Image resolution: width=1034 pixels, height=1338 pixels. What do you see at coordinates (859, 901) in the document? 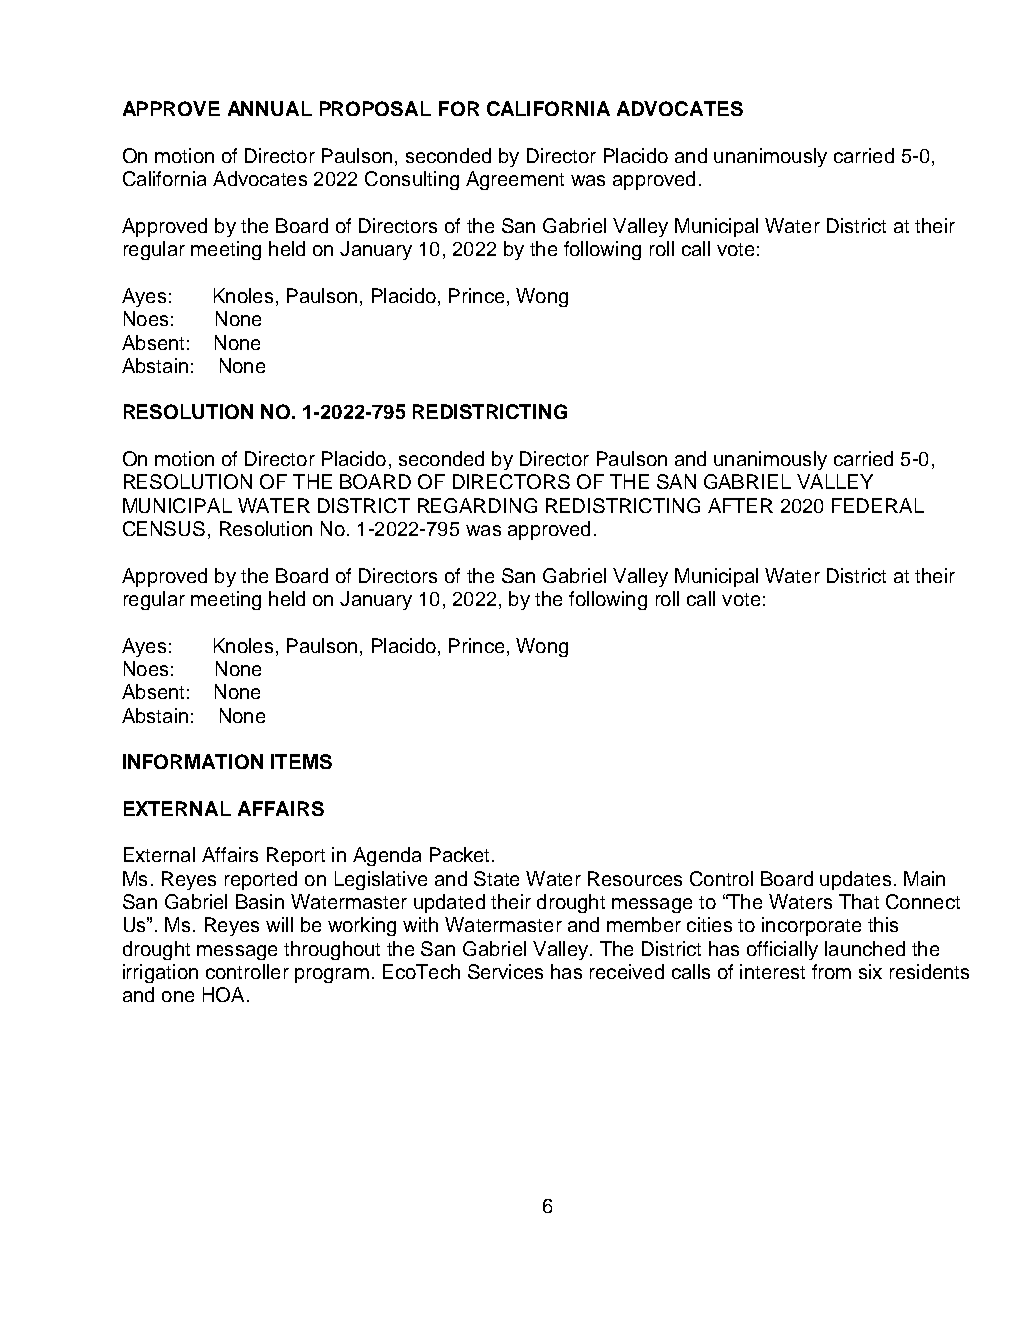
I see `That` at bounding box center [859, 901].
